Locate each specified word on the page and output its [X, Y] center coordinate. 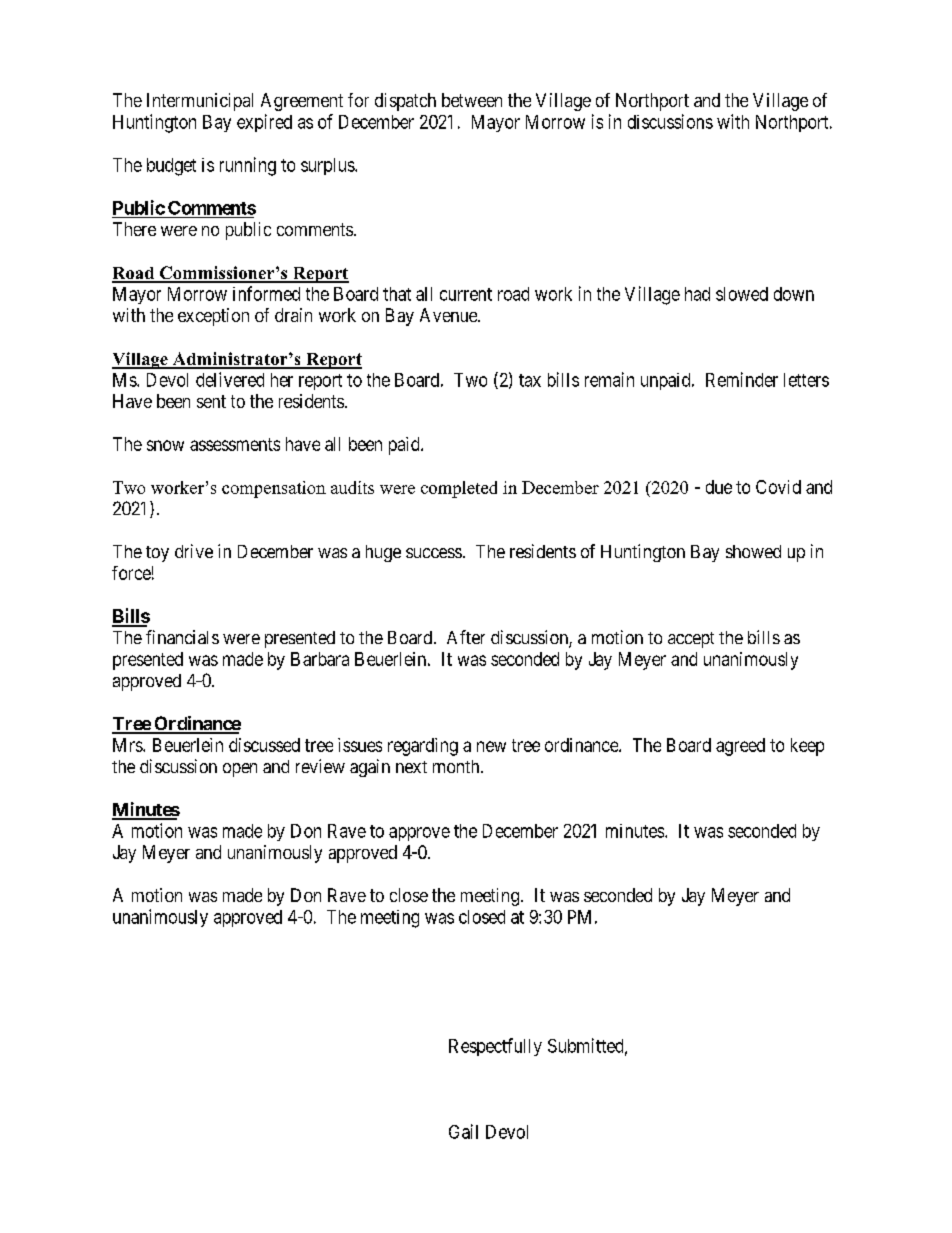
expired [264, 123]
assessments [235, 444]
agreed [740, 747]
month [457, 766]
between [472, 100]
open [240, 770]
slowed [742, 294]
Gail [463, 1131]
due [719, 487]
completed [459, 489]
